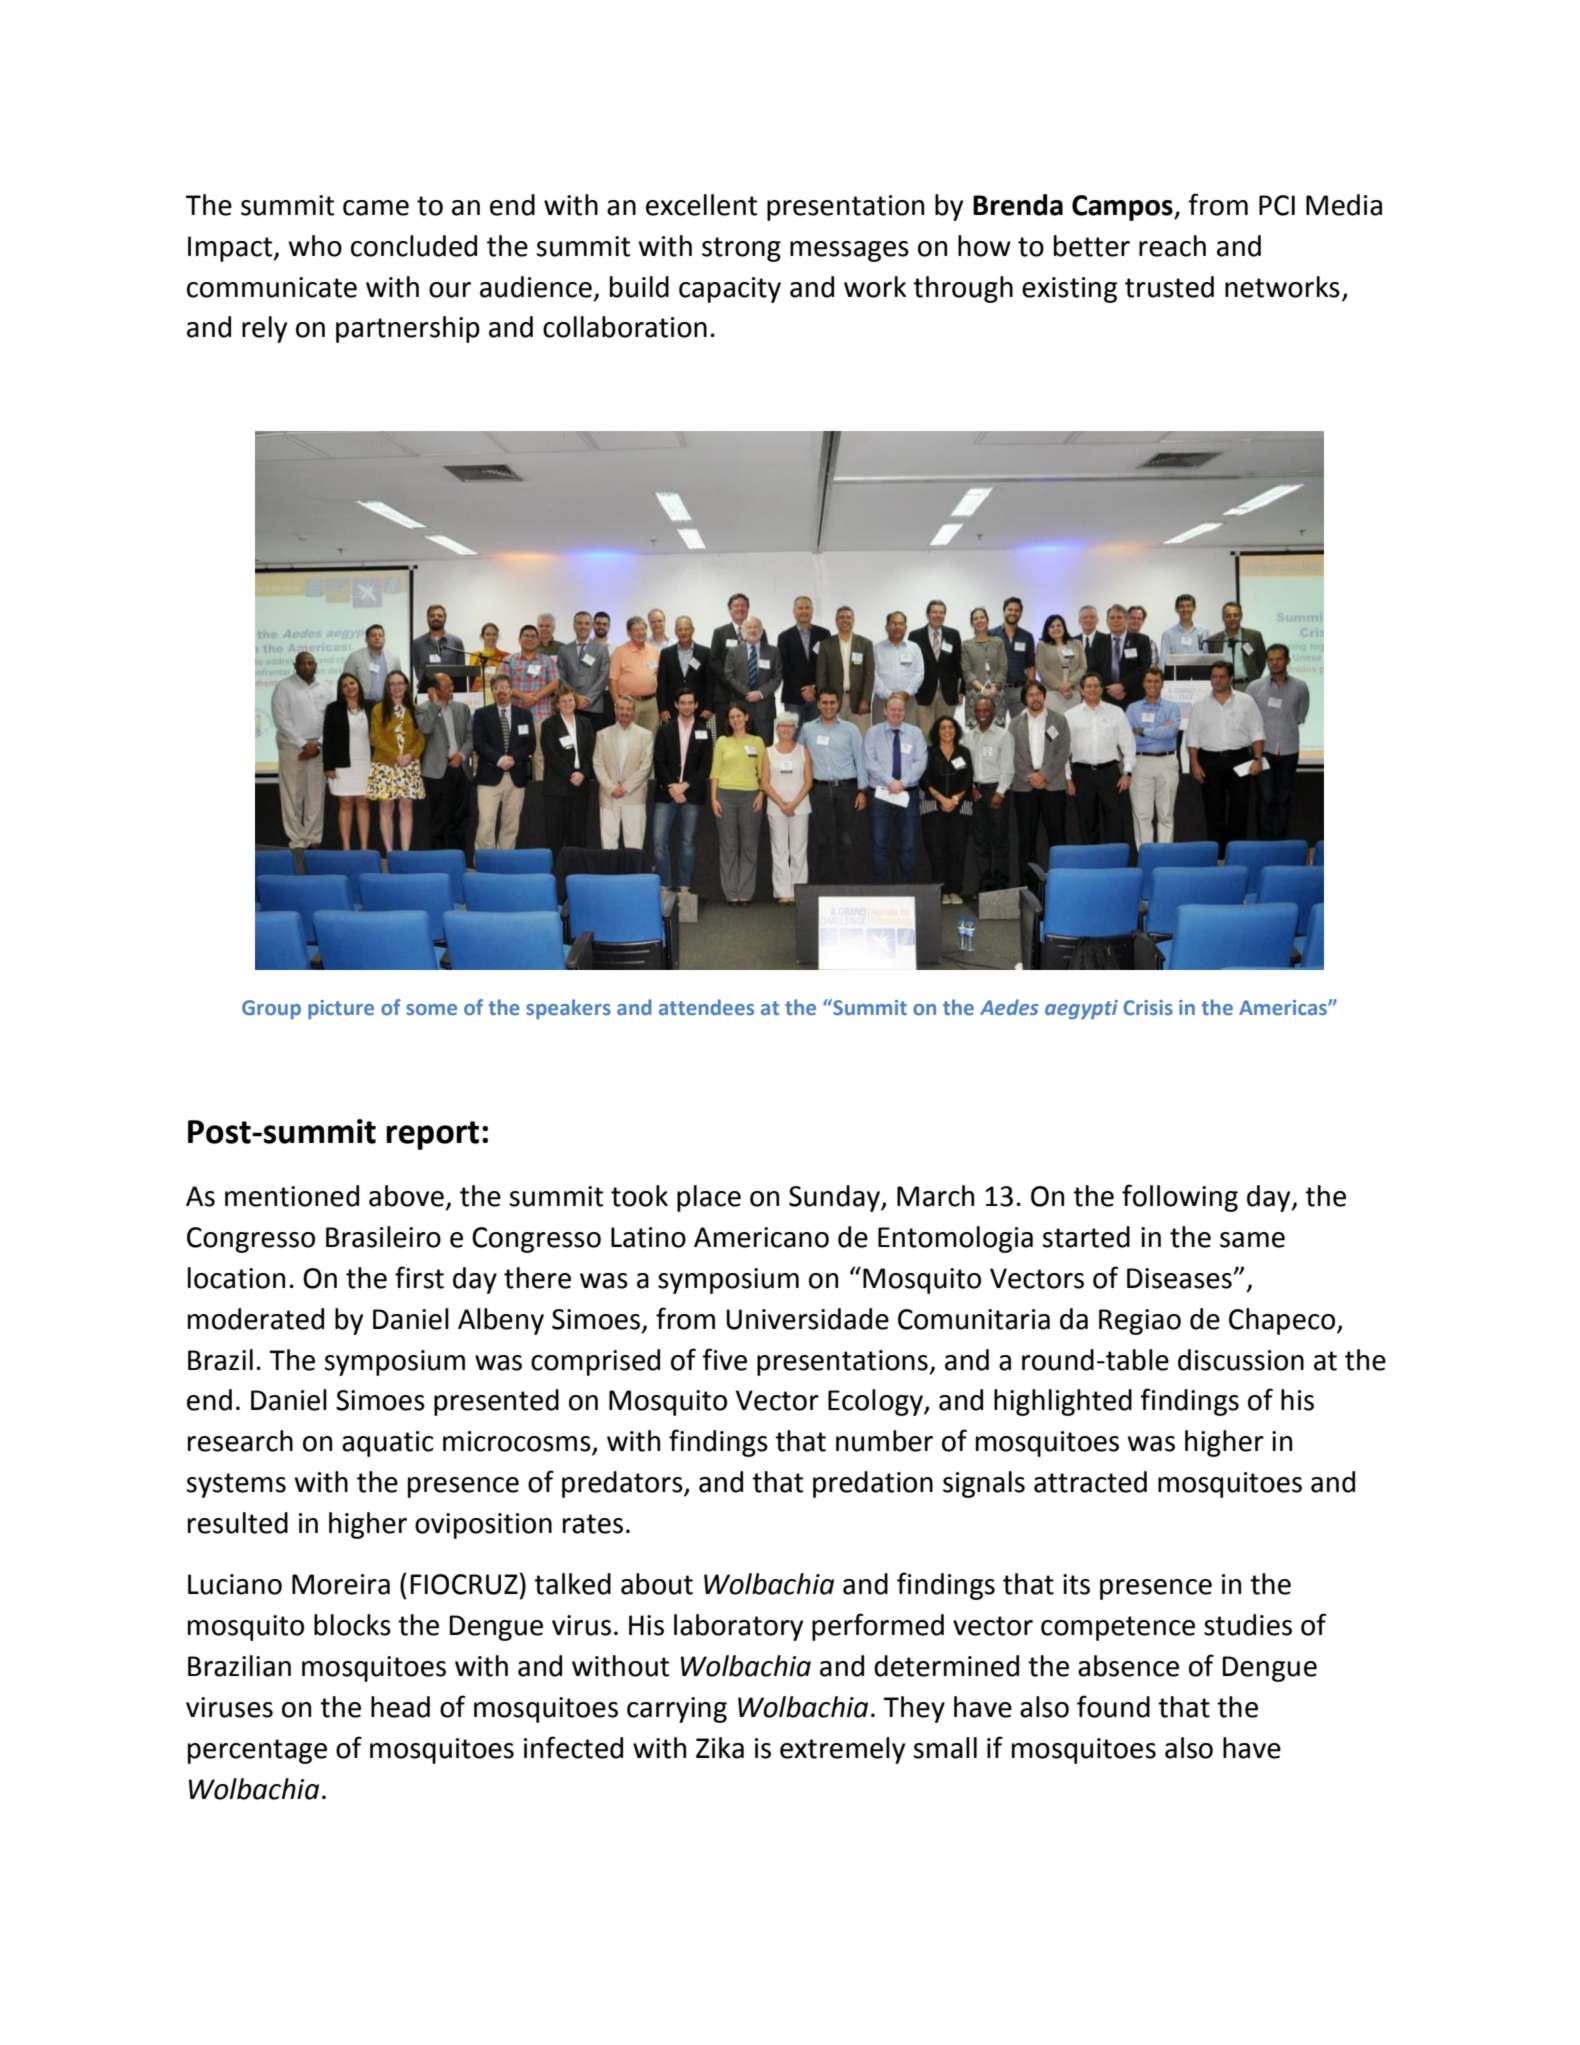 Image resolution: width=1580 pixels, height=2045 pixels. What do you see at coordinates (341, 1009) in the page?
I see `picture` at bounding box center [341, 1009].
